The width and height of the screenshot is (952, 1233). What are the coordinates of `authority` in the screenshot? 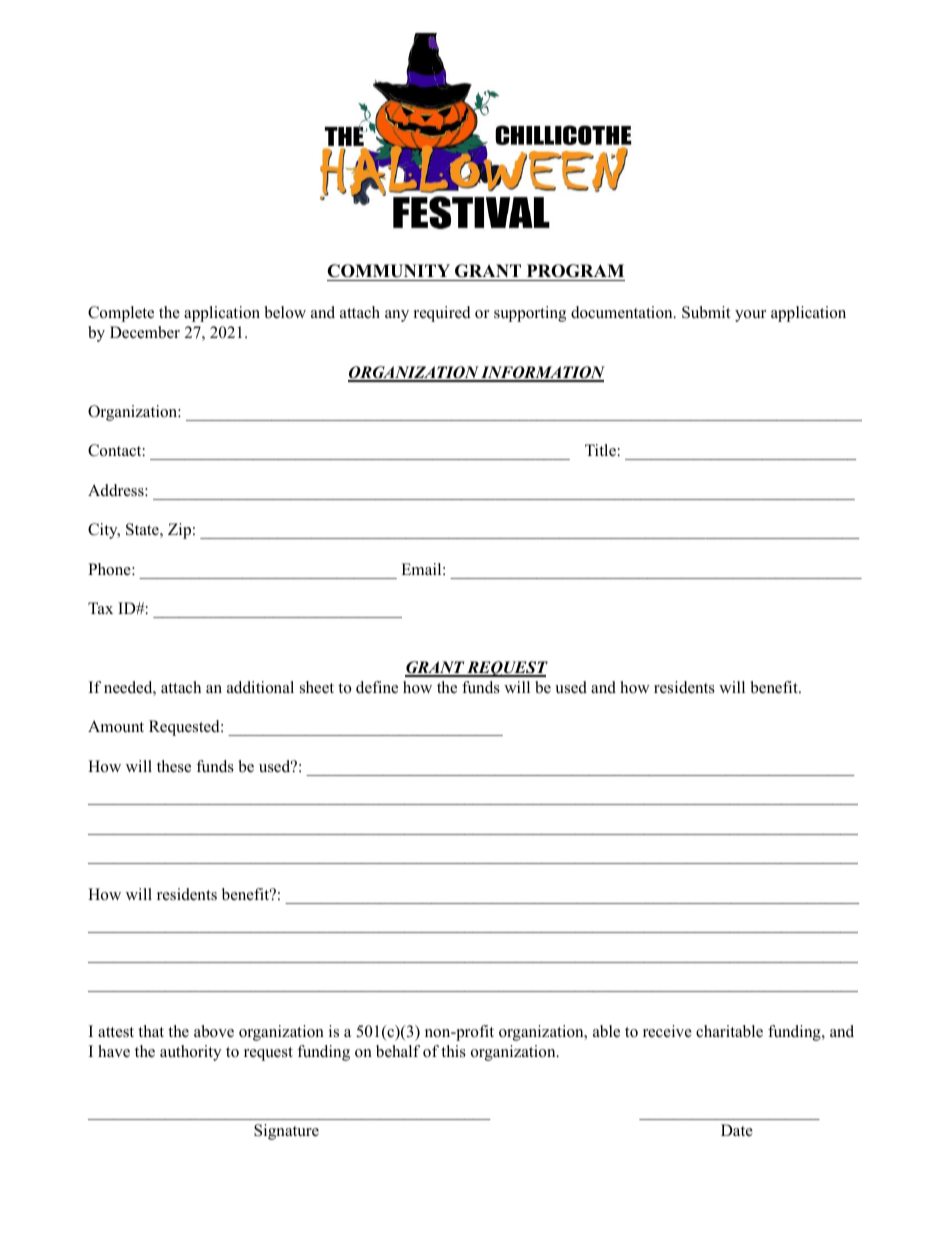 It's located at (190, 1053).
